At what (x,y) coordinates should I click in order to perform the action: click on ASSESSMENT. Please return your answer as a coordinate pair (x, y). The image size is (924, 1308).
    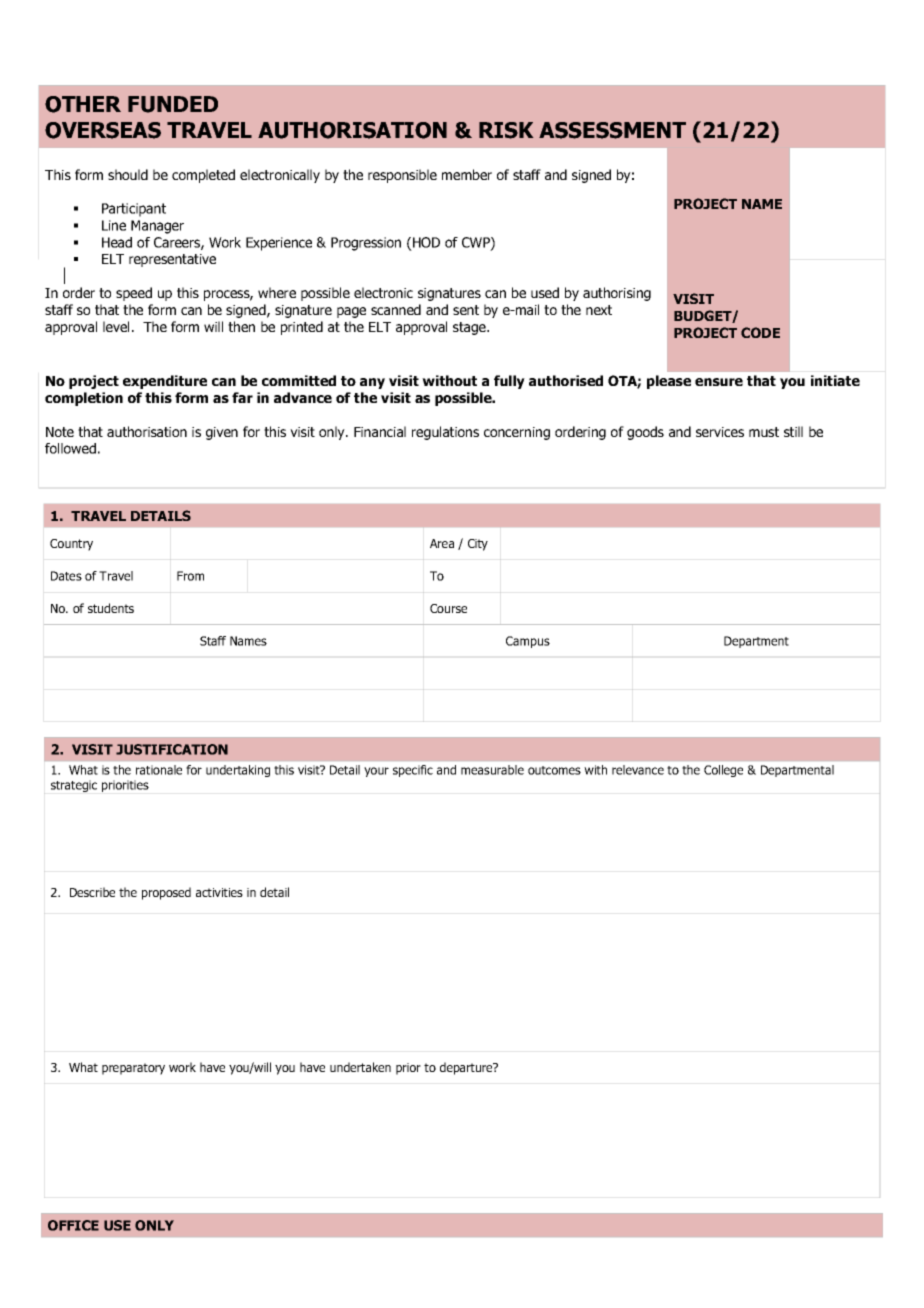
    Looking at the image, I should click on (612, 130).
